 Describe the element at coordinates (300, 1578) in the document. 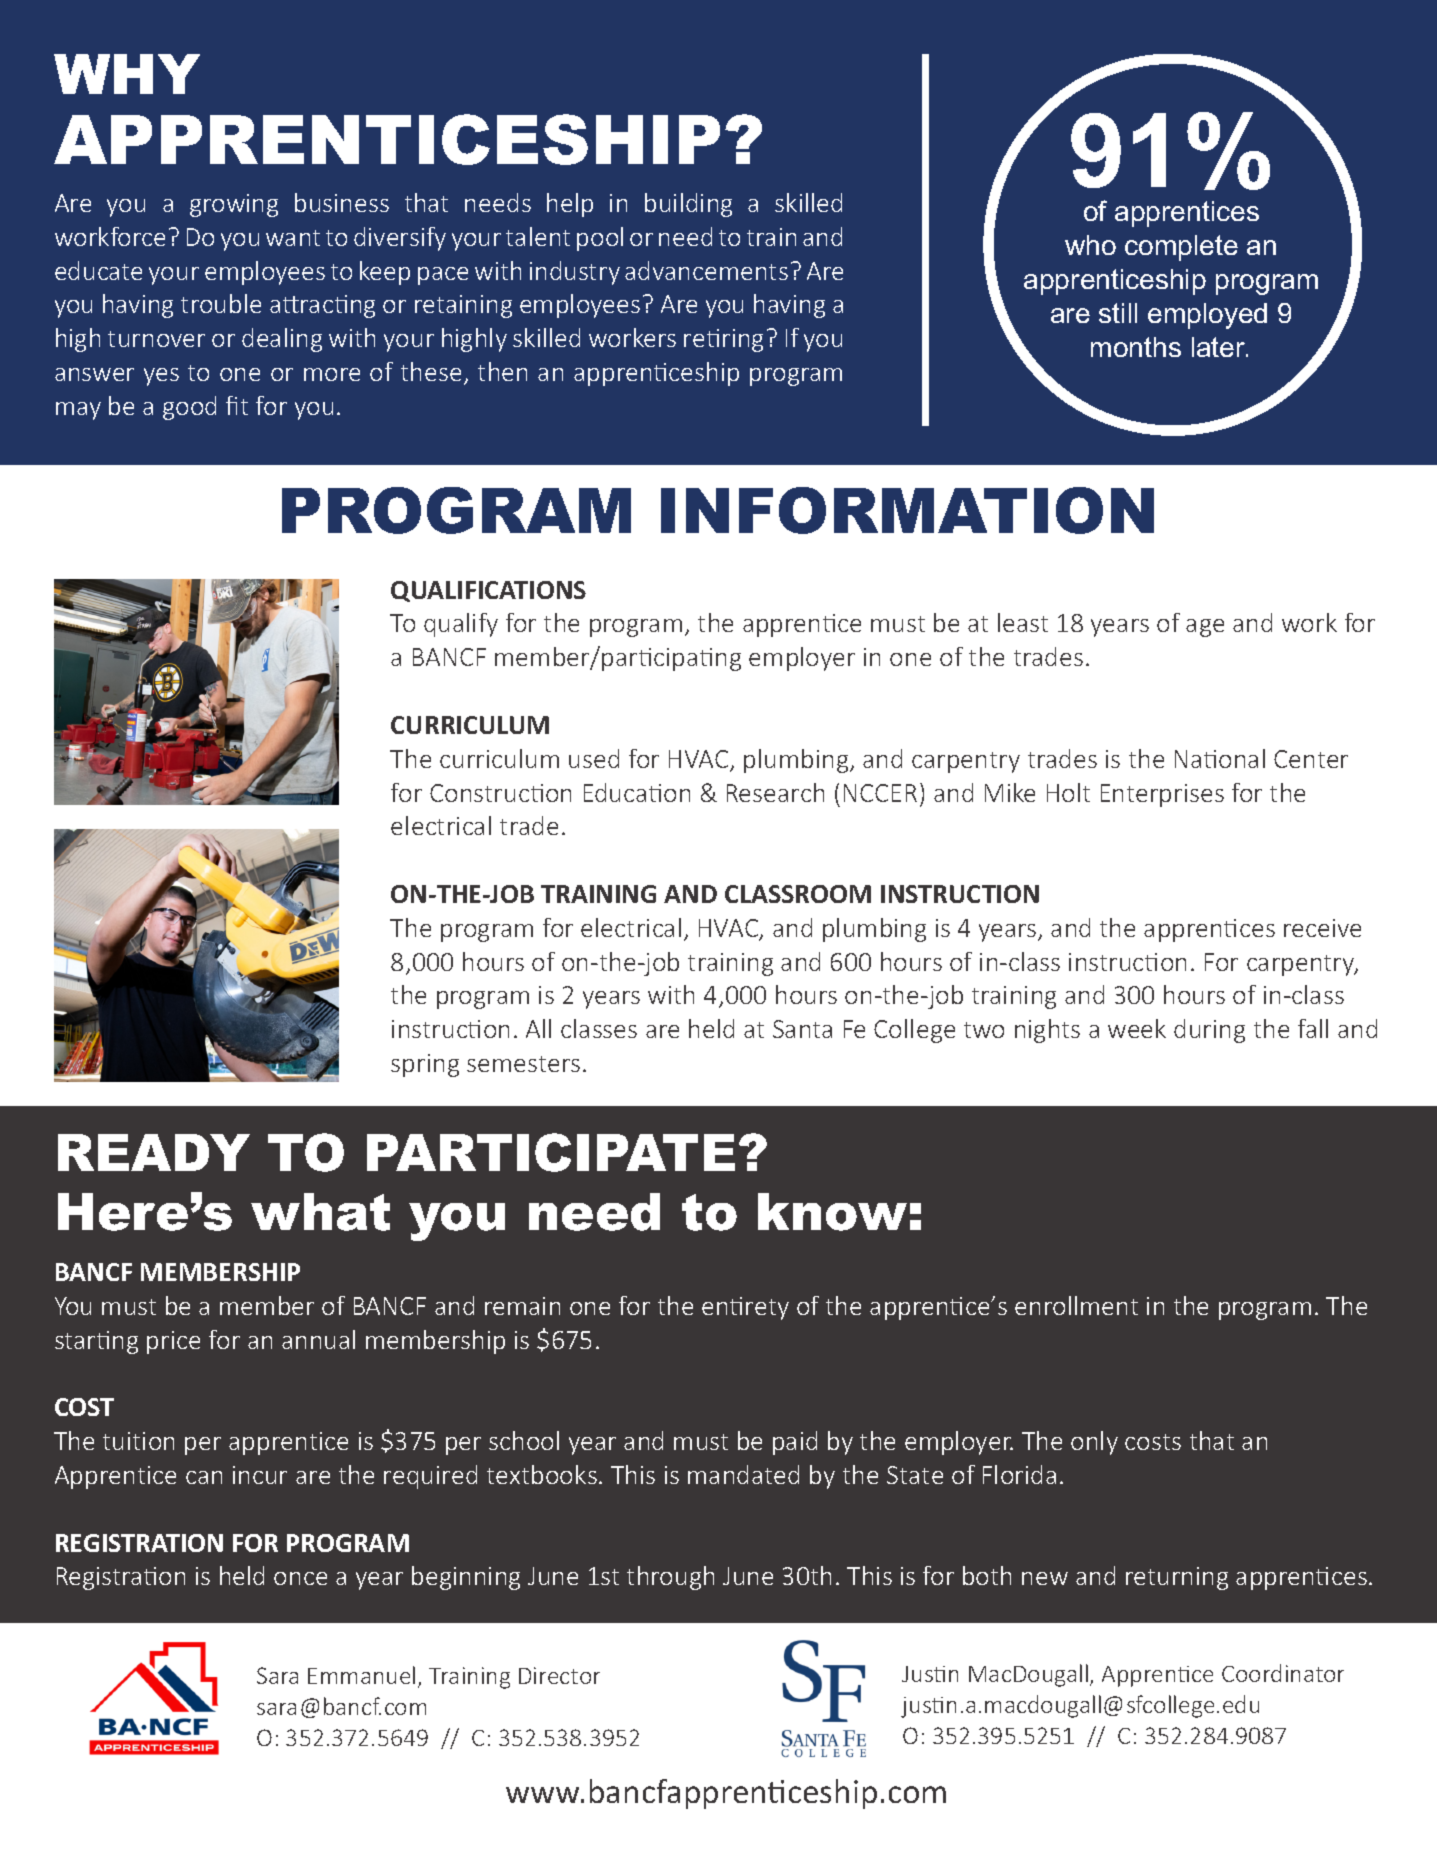

I see `once` at that location.
